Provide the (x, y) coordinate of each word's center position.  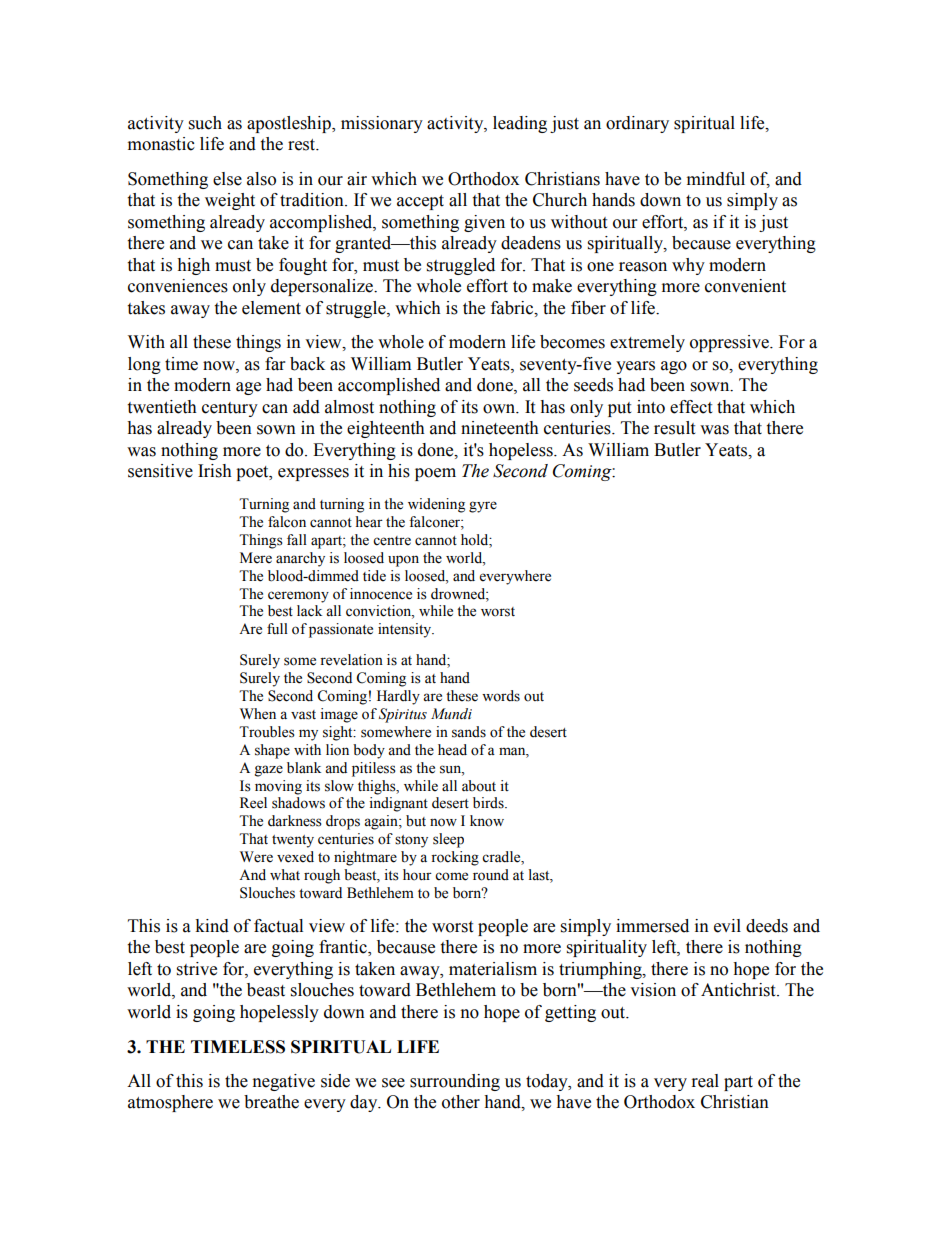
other (461, 1102)
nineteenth (500, 428)
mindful (716, 179)
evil (727, 926)
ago (674, 367)
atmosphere (170, 1103)
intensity (406, 630)
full (277, 629)
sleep (448, 840)
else (227, 179)
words (501, 696)
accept (420, 202)
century (230, 409)
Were (256, 857)
